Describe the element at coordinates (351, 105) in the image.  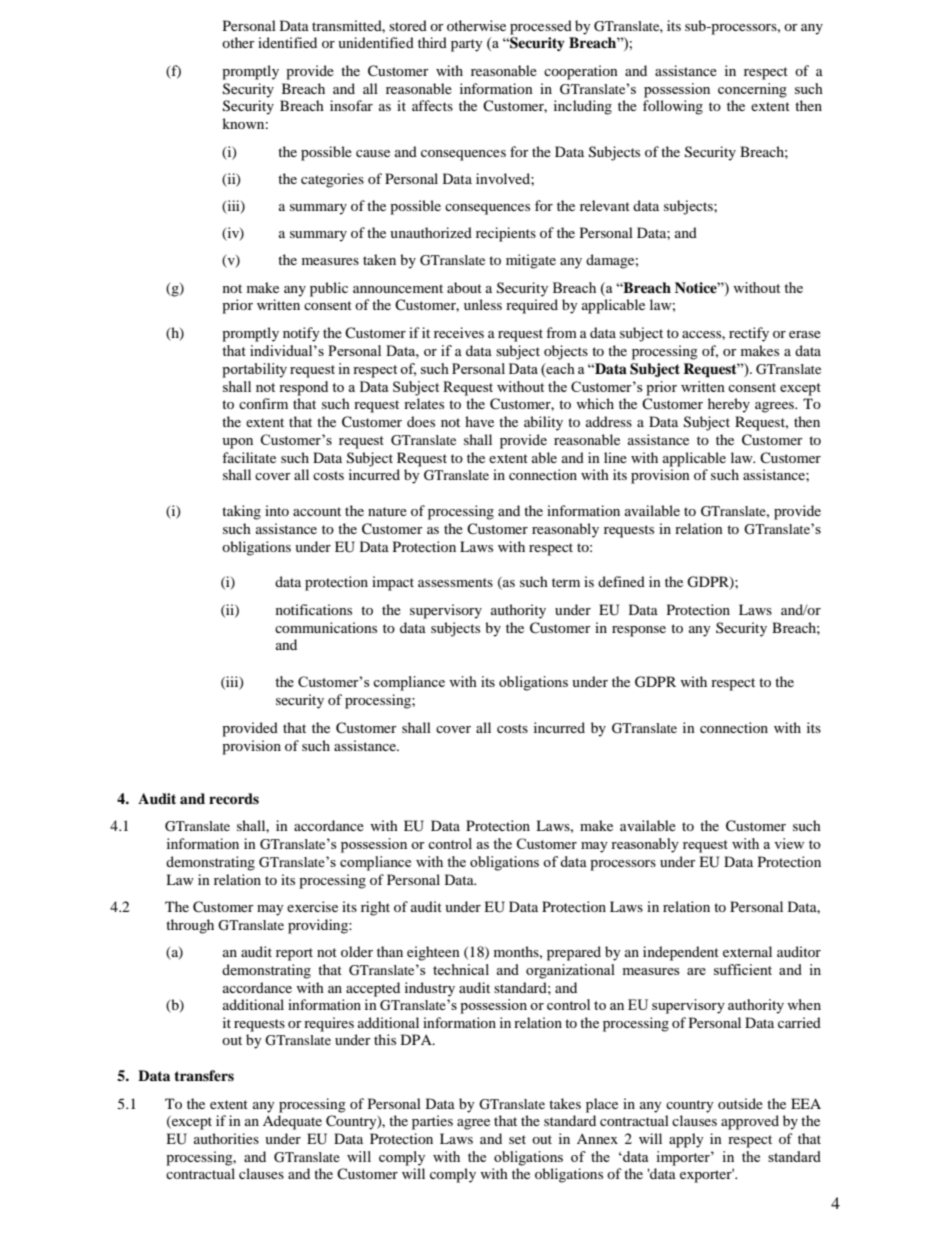
I see `insofar` at that location.
